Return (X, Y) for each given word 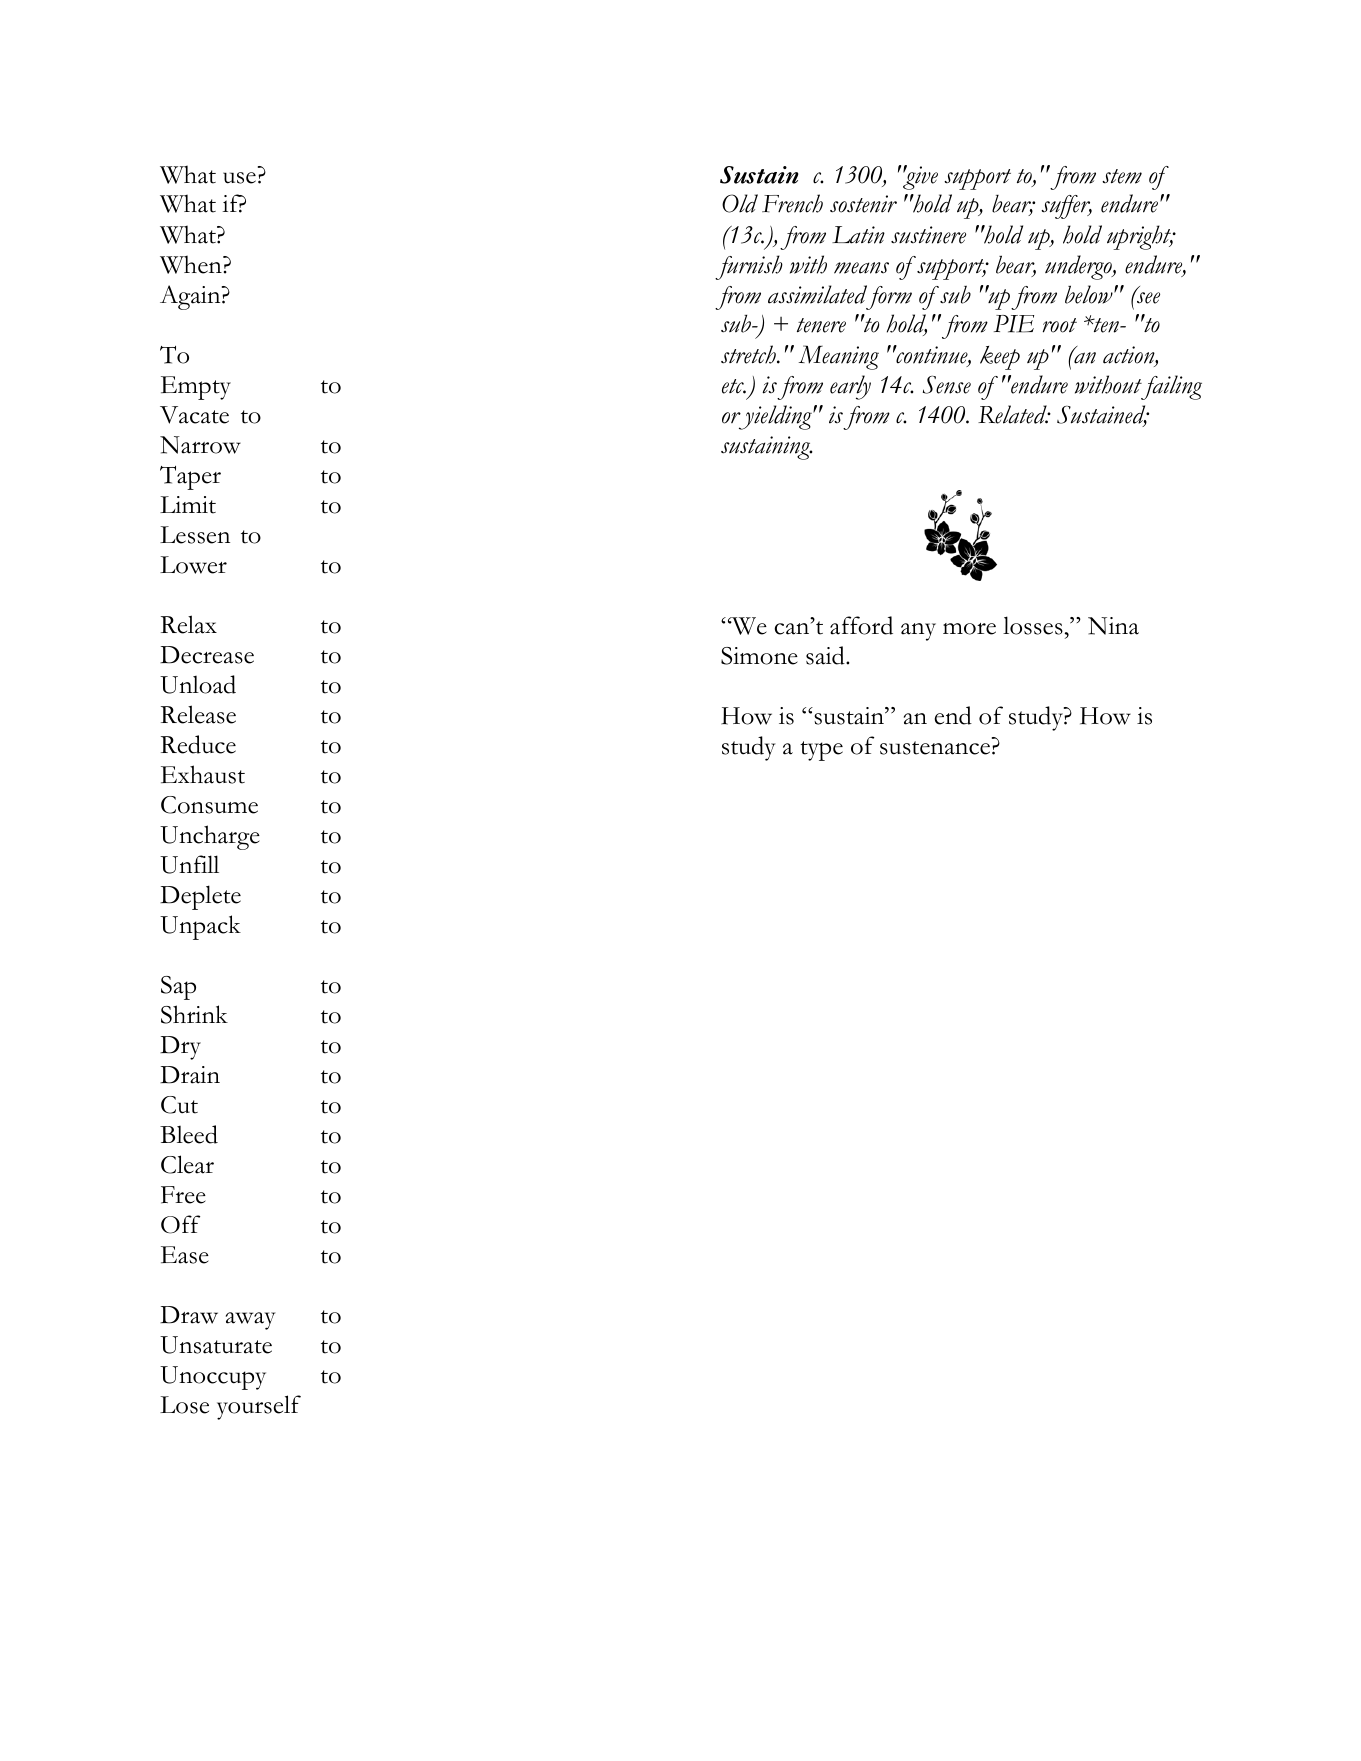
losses (1033, 625)
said (826, 655)
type (821, 751)
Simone (759, 656)
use (239, 178)
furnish (749, 267)
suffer (1066, 207)
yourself (259, 1407)
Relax (189, 624)
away (251, 1321)
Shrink (194, 1014)
